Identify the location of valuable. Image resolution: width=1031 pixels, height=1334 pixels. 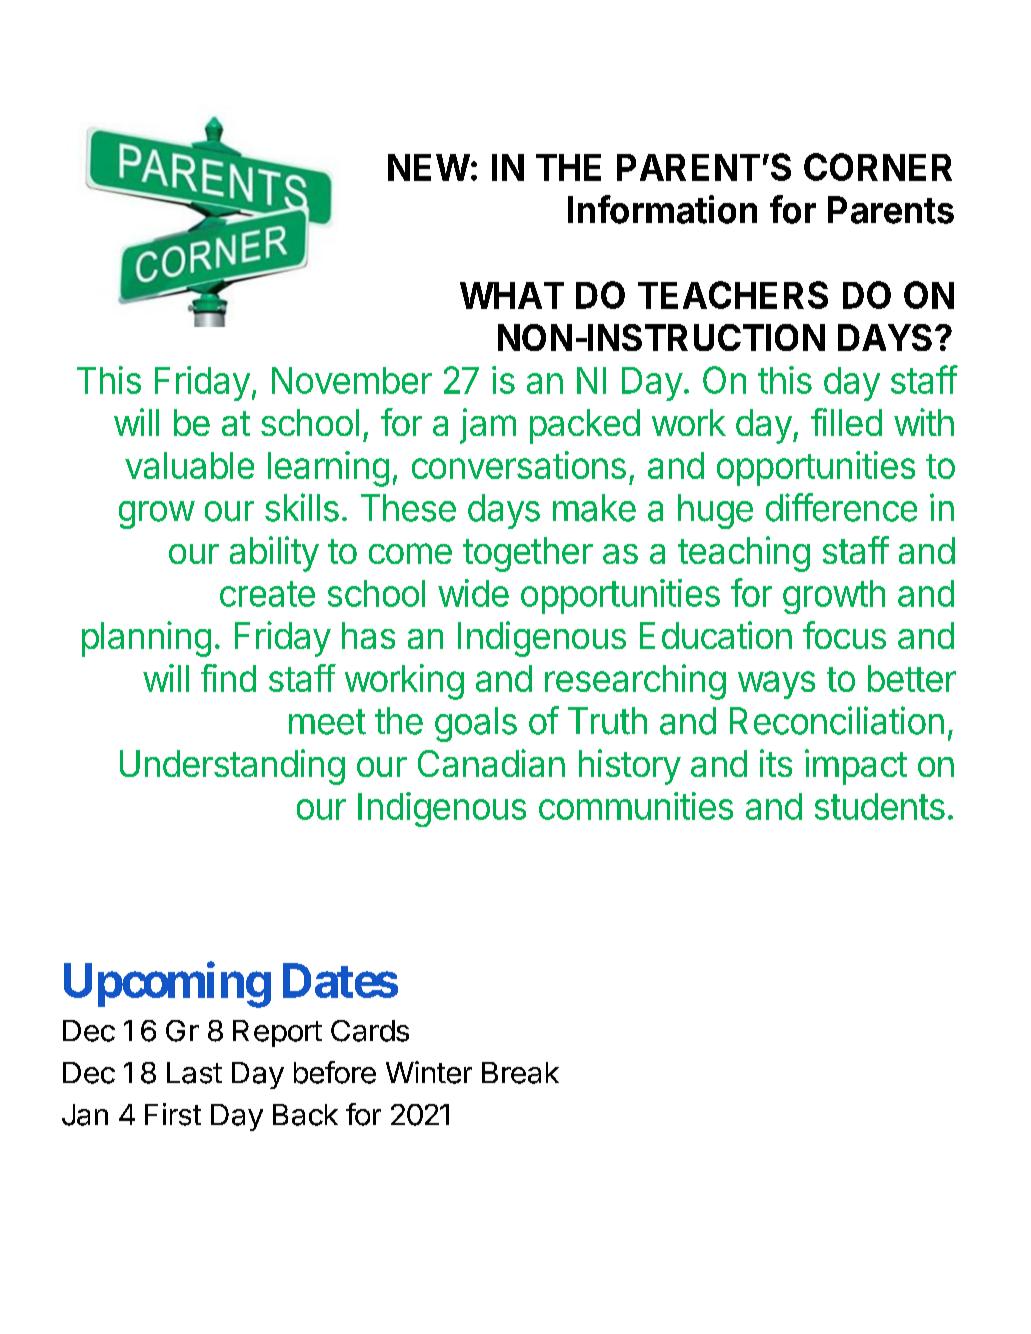
(189, 465).
